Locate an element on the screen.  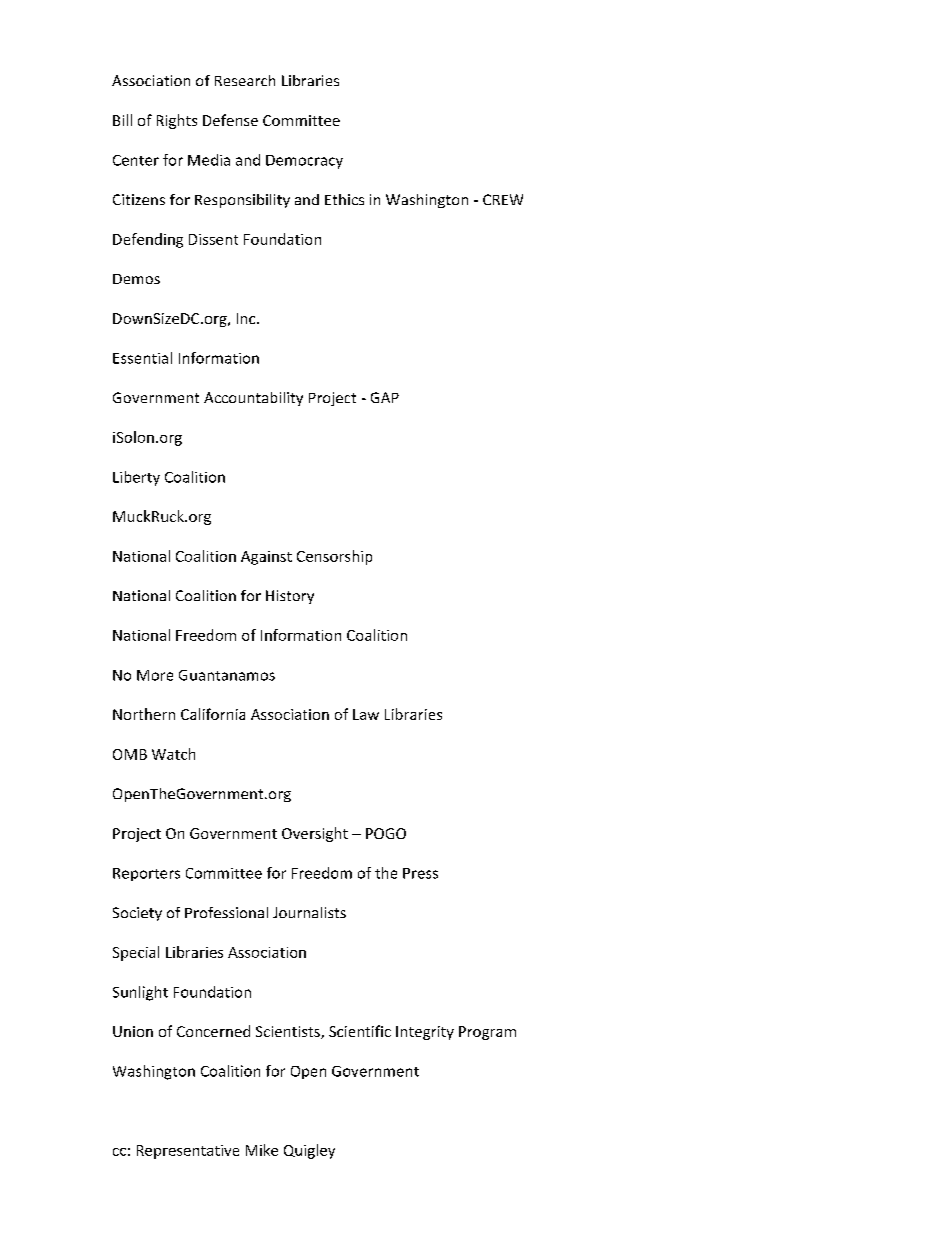
Representative is located at coordinates (188, 1152).
